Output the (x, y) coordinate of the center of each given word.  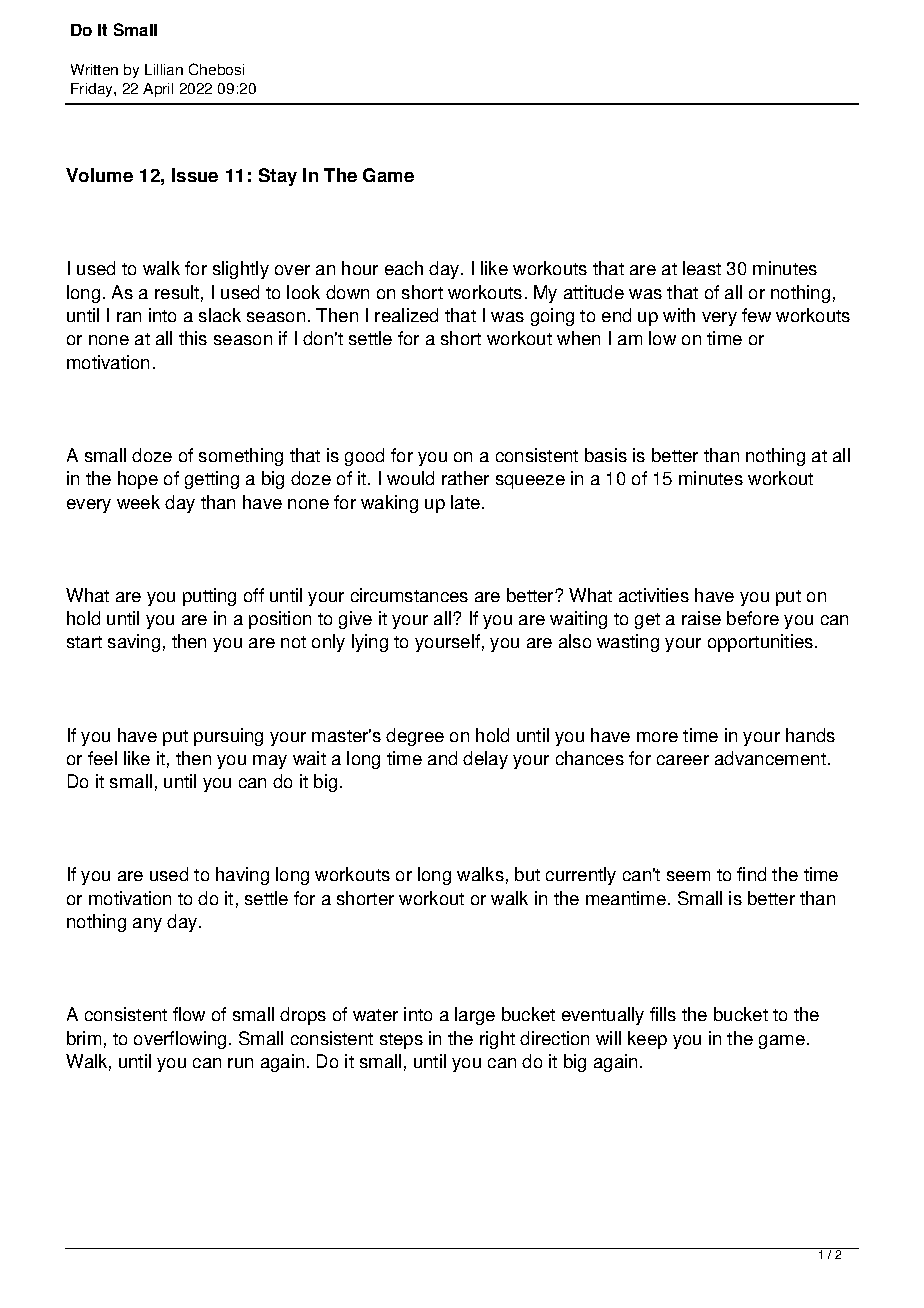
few (756, 315)
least (702, 268)
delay (485, 760)
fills (663, 1014)
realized (406, 315)
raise (701, 618)
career (683, 760)
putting (209, 597)
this (193, 338)
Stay (278, 177)
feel (102, 758)
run (240, 1063)
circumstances (409, 595)
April (158, 90)
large (475, 1016)
